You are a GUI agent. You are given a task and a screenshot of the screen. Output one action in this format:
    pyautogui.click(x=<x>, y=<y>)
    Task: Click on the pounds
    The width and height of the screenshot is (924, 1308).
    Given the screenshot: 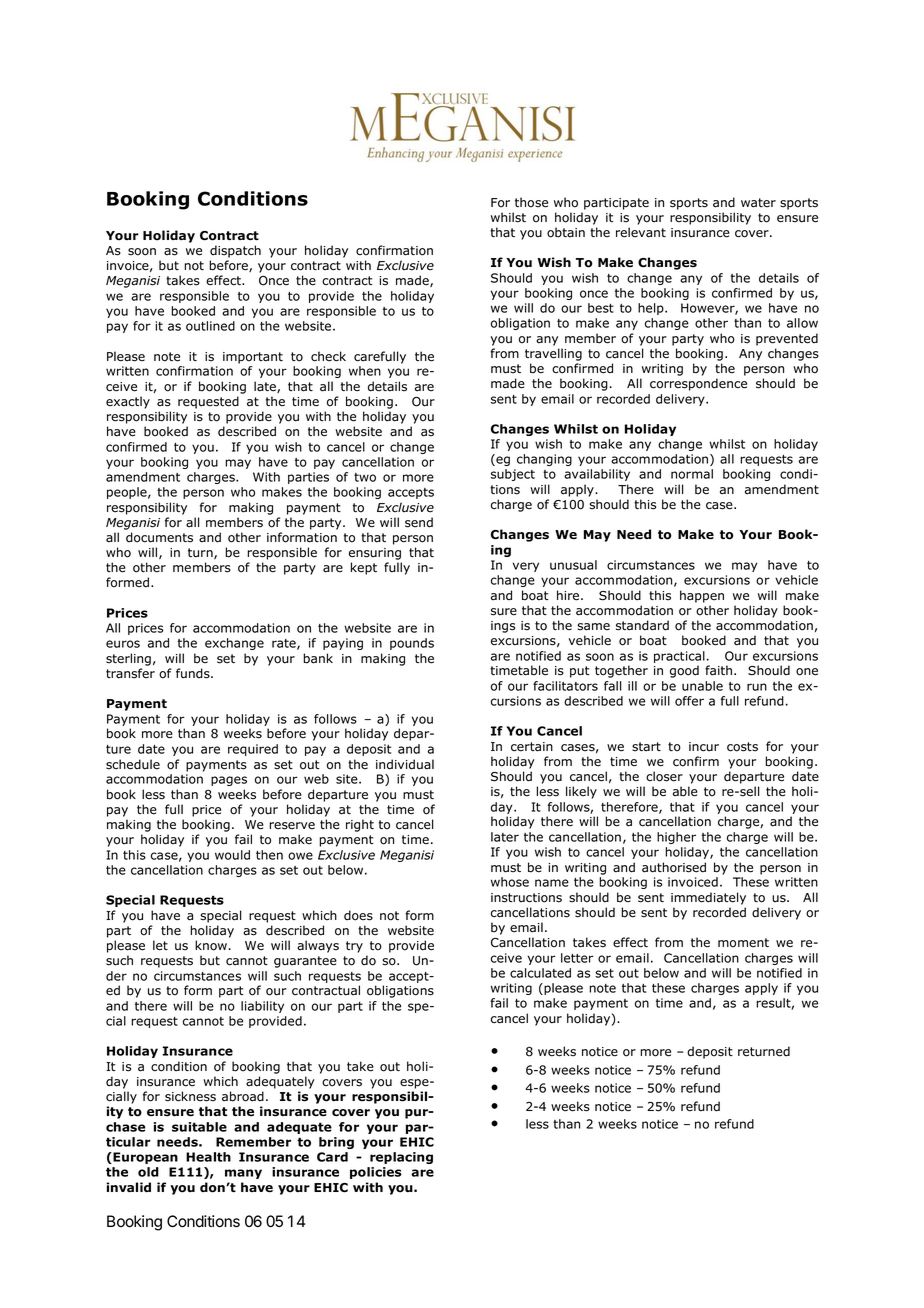 What is the action you would take?
    pyautogui.click(x=412, y=644)
